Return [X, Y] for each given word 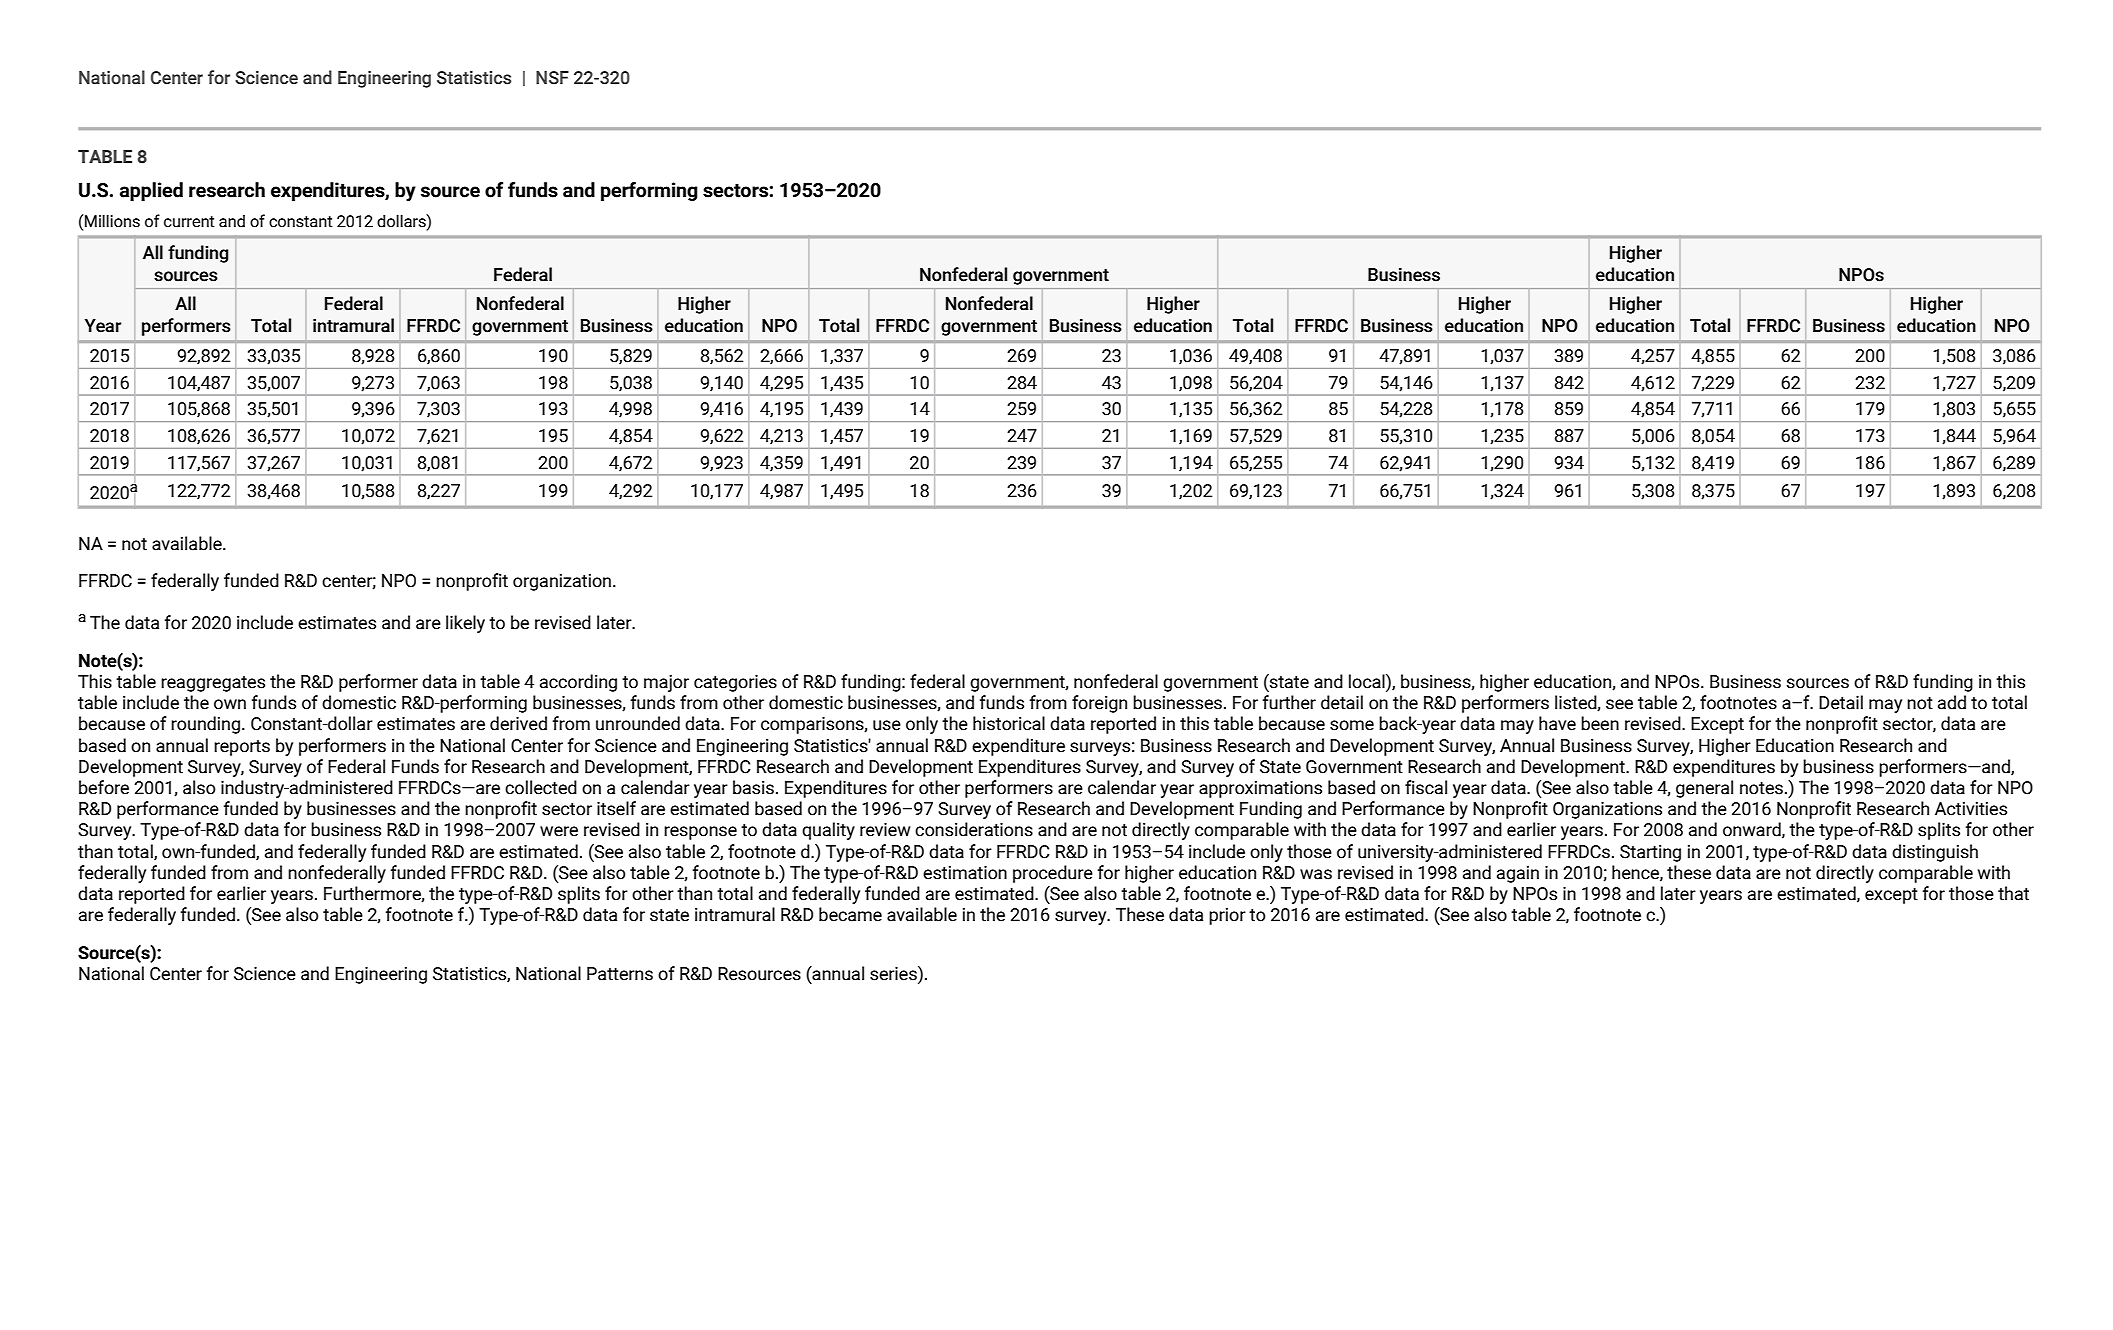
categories [735, 683]
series [894, 973]
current [189, 222]
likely [465, 624]
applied [151, 191]
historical [1009, 723]
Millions [111, 221]
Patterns [620, 974]
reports [242, 748]
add [1952, 702]
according [578, 683]
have [1557, 723]
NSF [552, 78]
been [1600, 723]
